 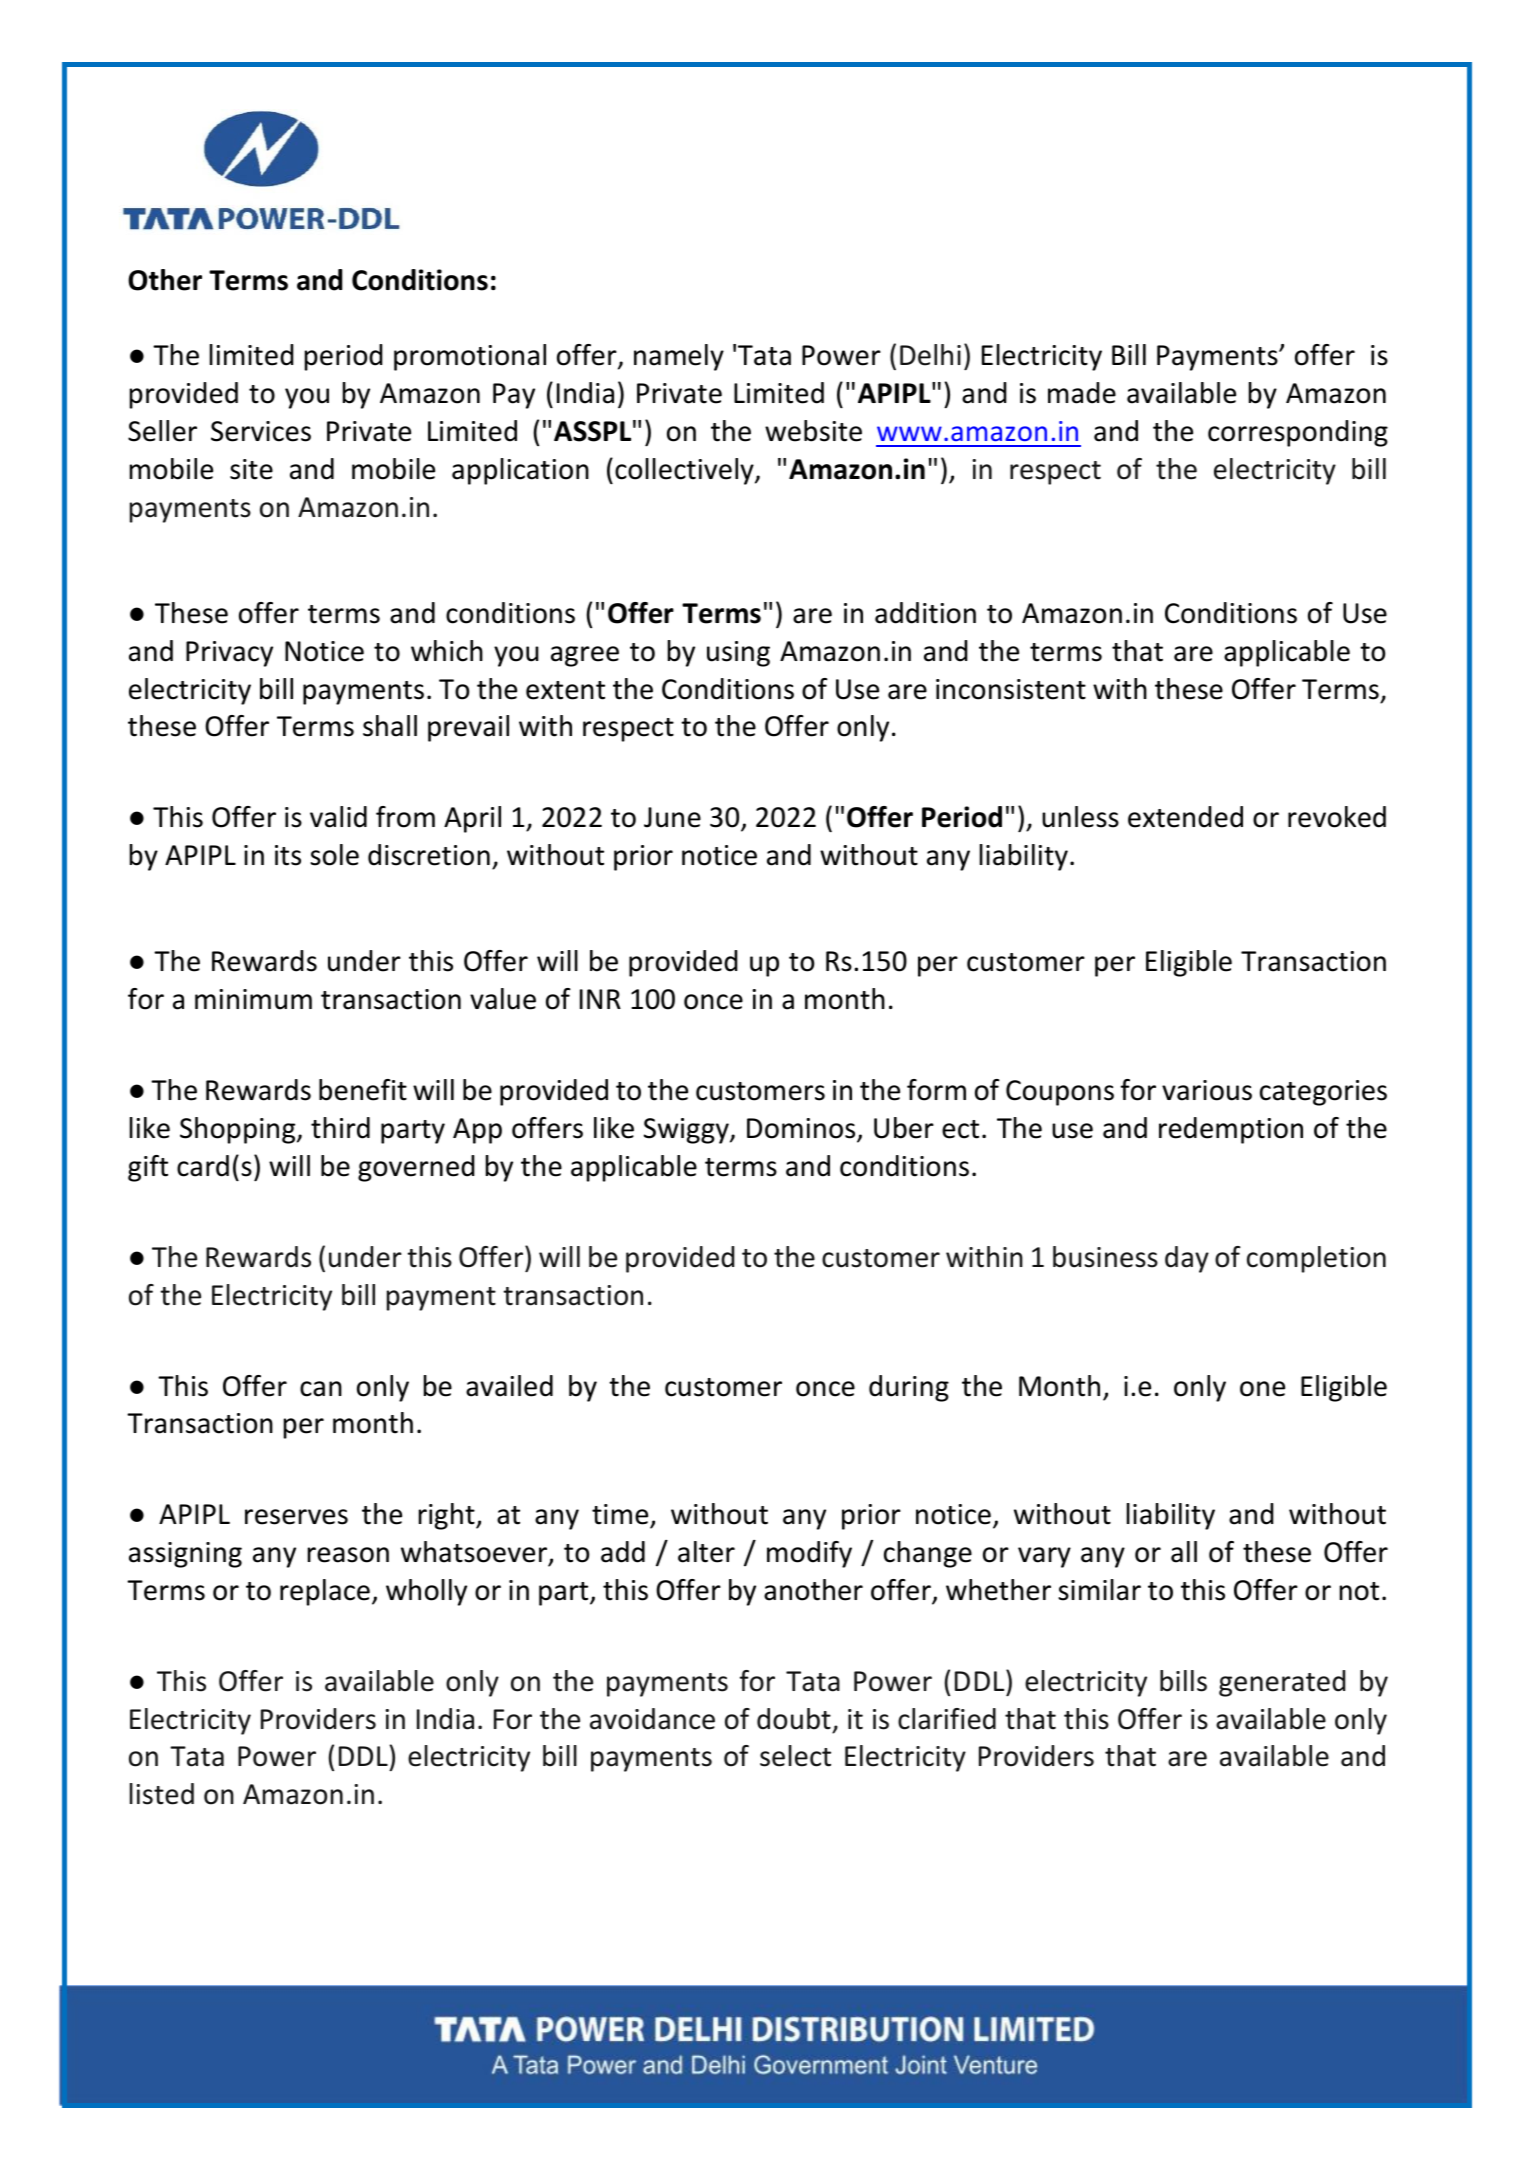 What do you see at coordinates (162, 1794) in the screenshot?
I see `listed` at bounding box center [162, 1794].
